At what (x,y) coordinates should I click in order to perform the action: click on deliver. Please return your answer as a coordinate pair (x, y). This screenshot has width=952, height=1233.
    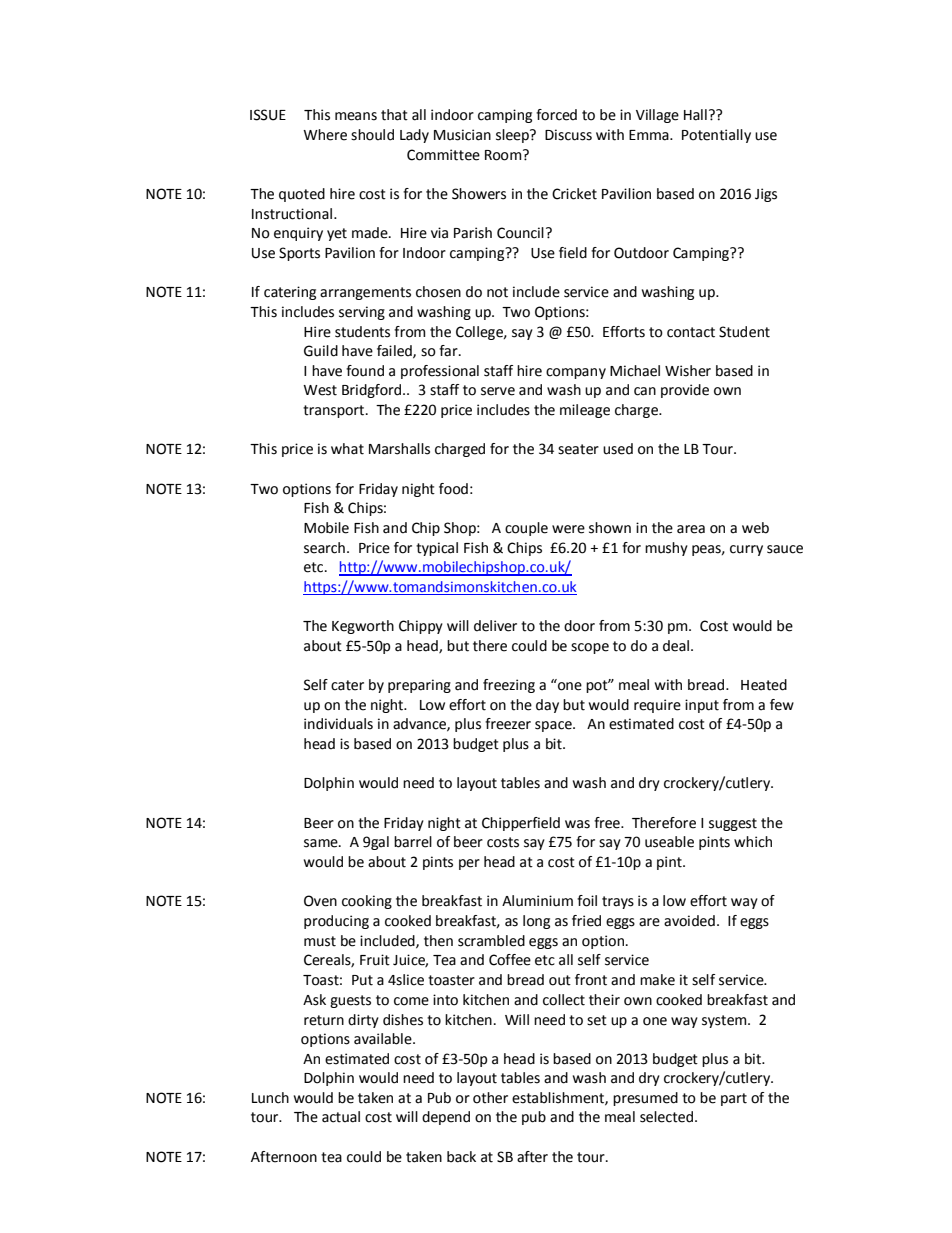
    Looking at the image, I should click on (495, 626).
